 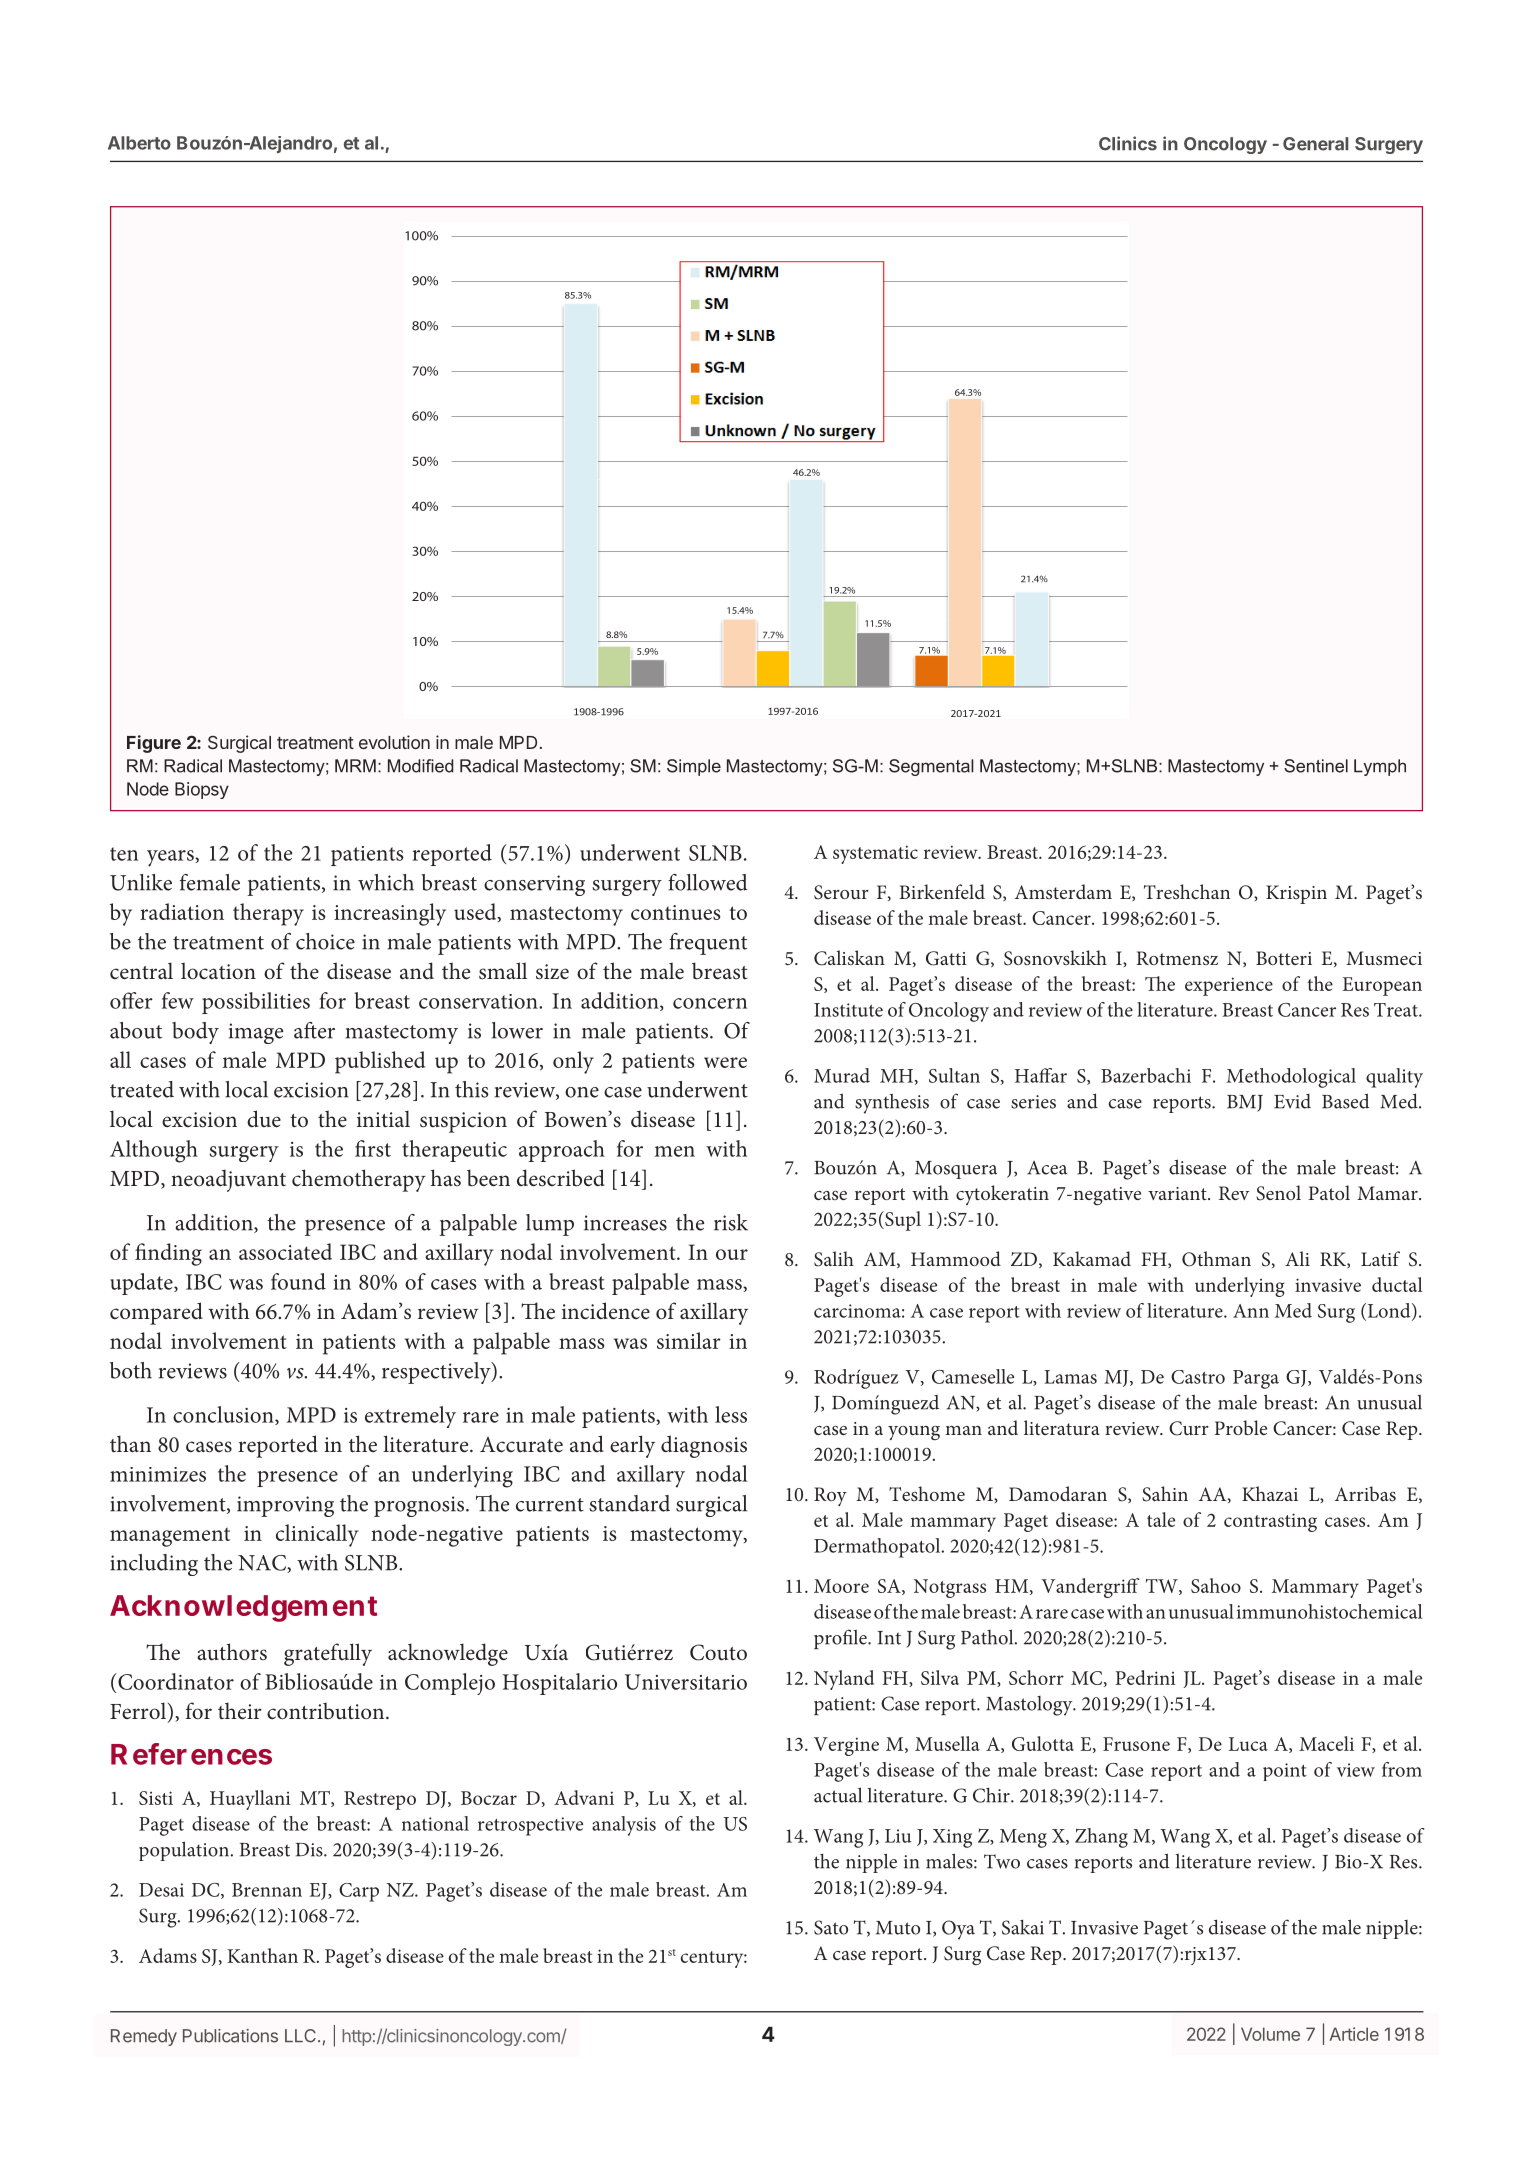 I want to click on BMJ, so click(x=1245, y=1103).
